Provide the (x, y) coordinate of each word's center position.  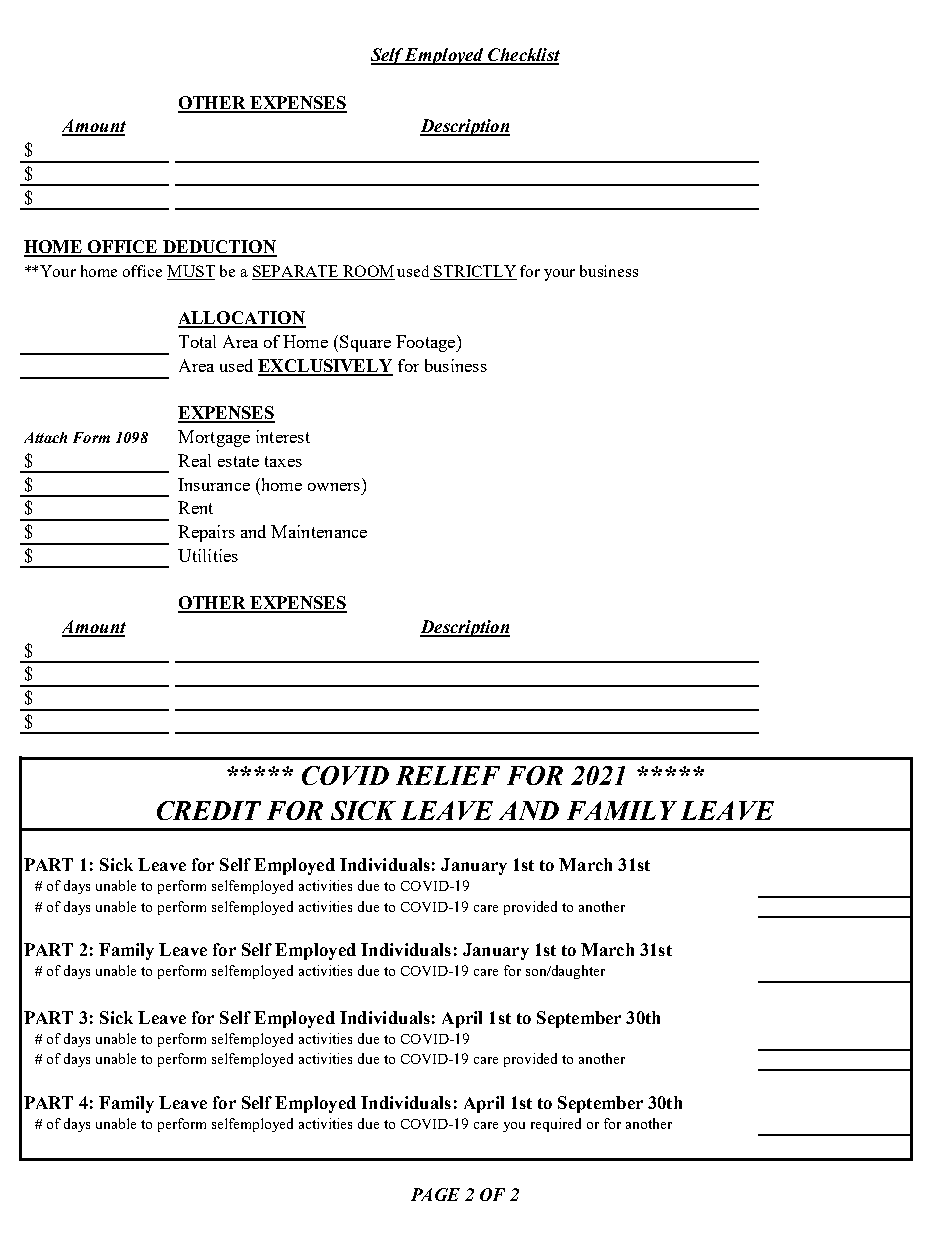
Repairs (206, 533)
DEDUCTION (218, 248)
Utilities (208, 555)
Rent (195, 507)
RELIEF (448, 775)
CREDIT (209, 810)
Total (197, 341)
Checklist (523, 56)
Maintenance (319, 531)
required (556, 1125)
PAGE (435, 1194)
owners (334, 487)
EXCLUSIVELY (325, 367)
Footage (427, 343)
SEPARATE (296, 272)
